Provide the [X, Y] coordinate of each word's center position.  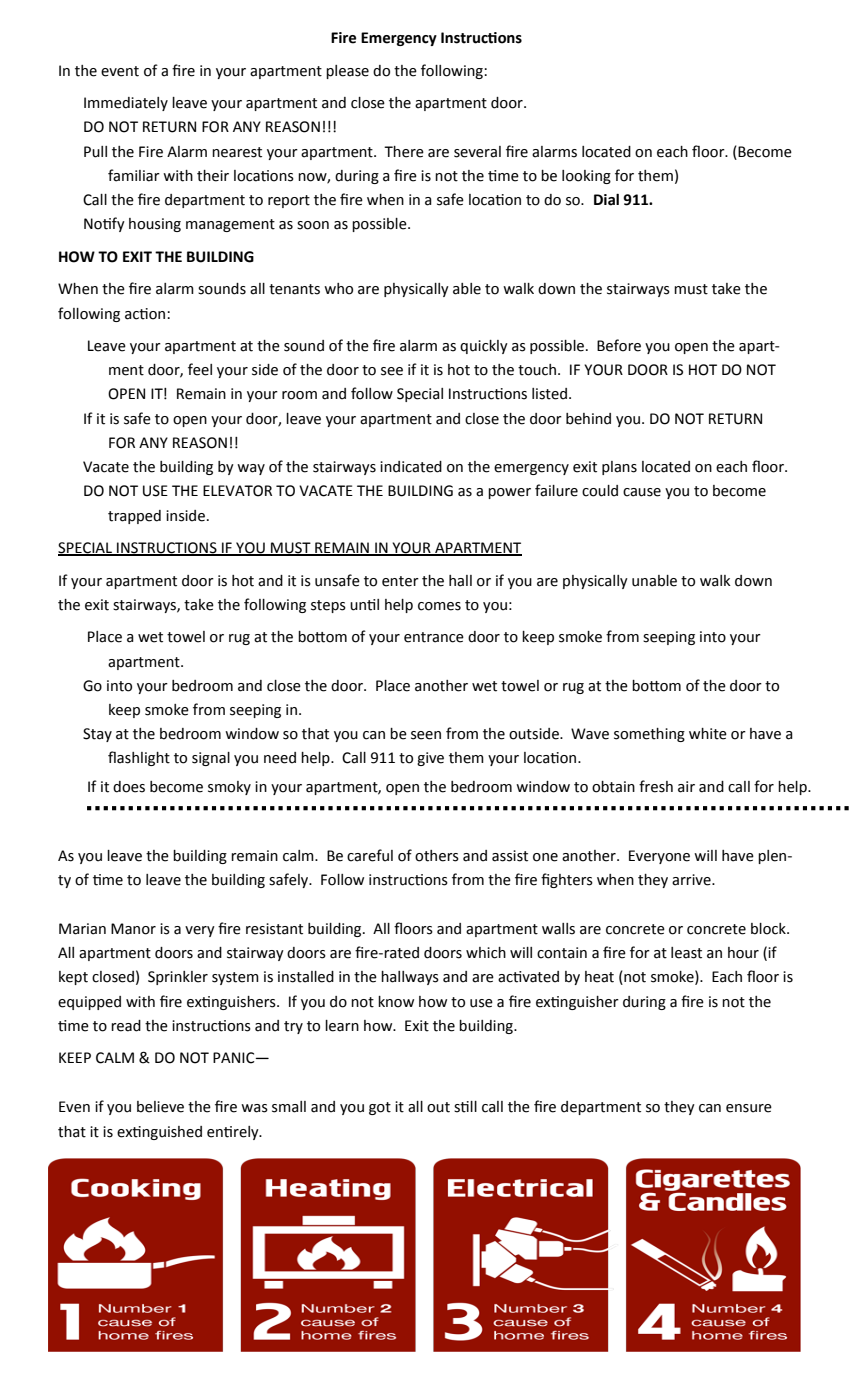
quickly [484, 347]
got [380, 1108]
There [404, 152]
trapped [134, 517]
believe [160, 1107]
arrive [692, 880]
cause [642, 492]
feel [200, 369]
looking [586, 177]
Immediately [126, 104]
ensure [749, 1108]
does [129, 787]
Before [619, 345]
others [437, 856]
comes [439, 606]
